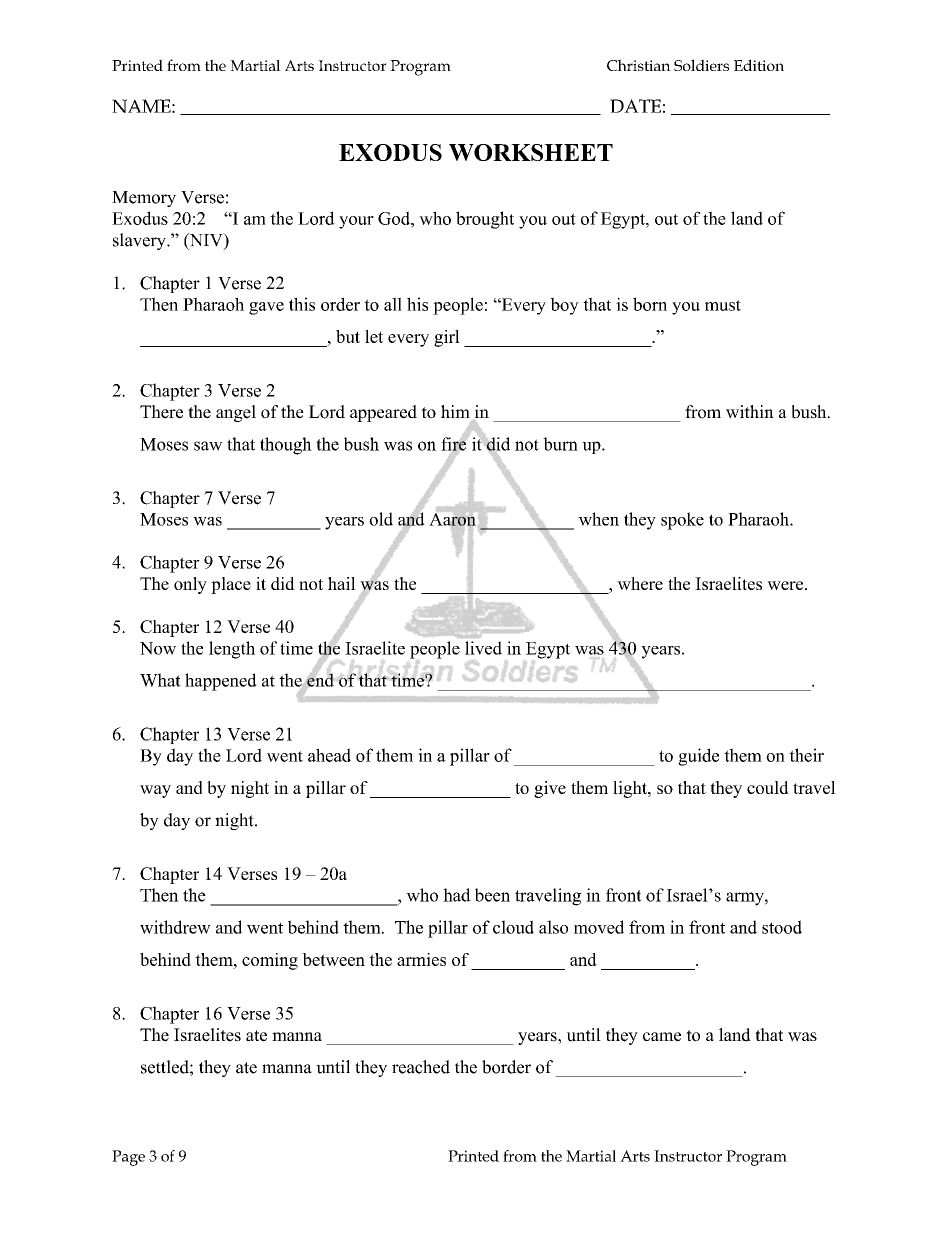 This screenshot has width=952, height=1233. Describe the element at coordinates (128, 1158) in the screenshot. I see `Page` at that location.
